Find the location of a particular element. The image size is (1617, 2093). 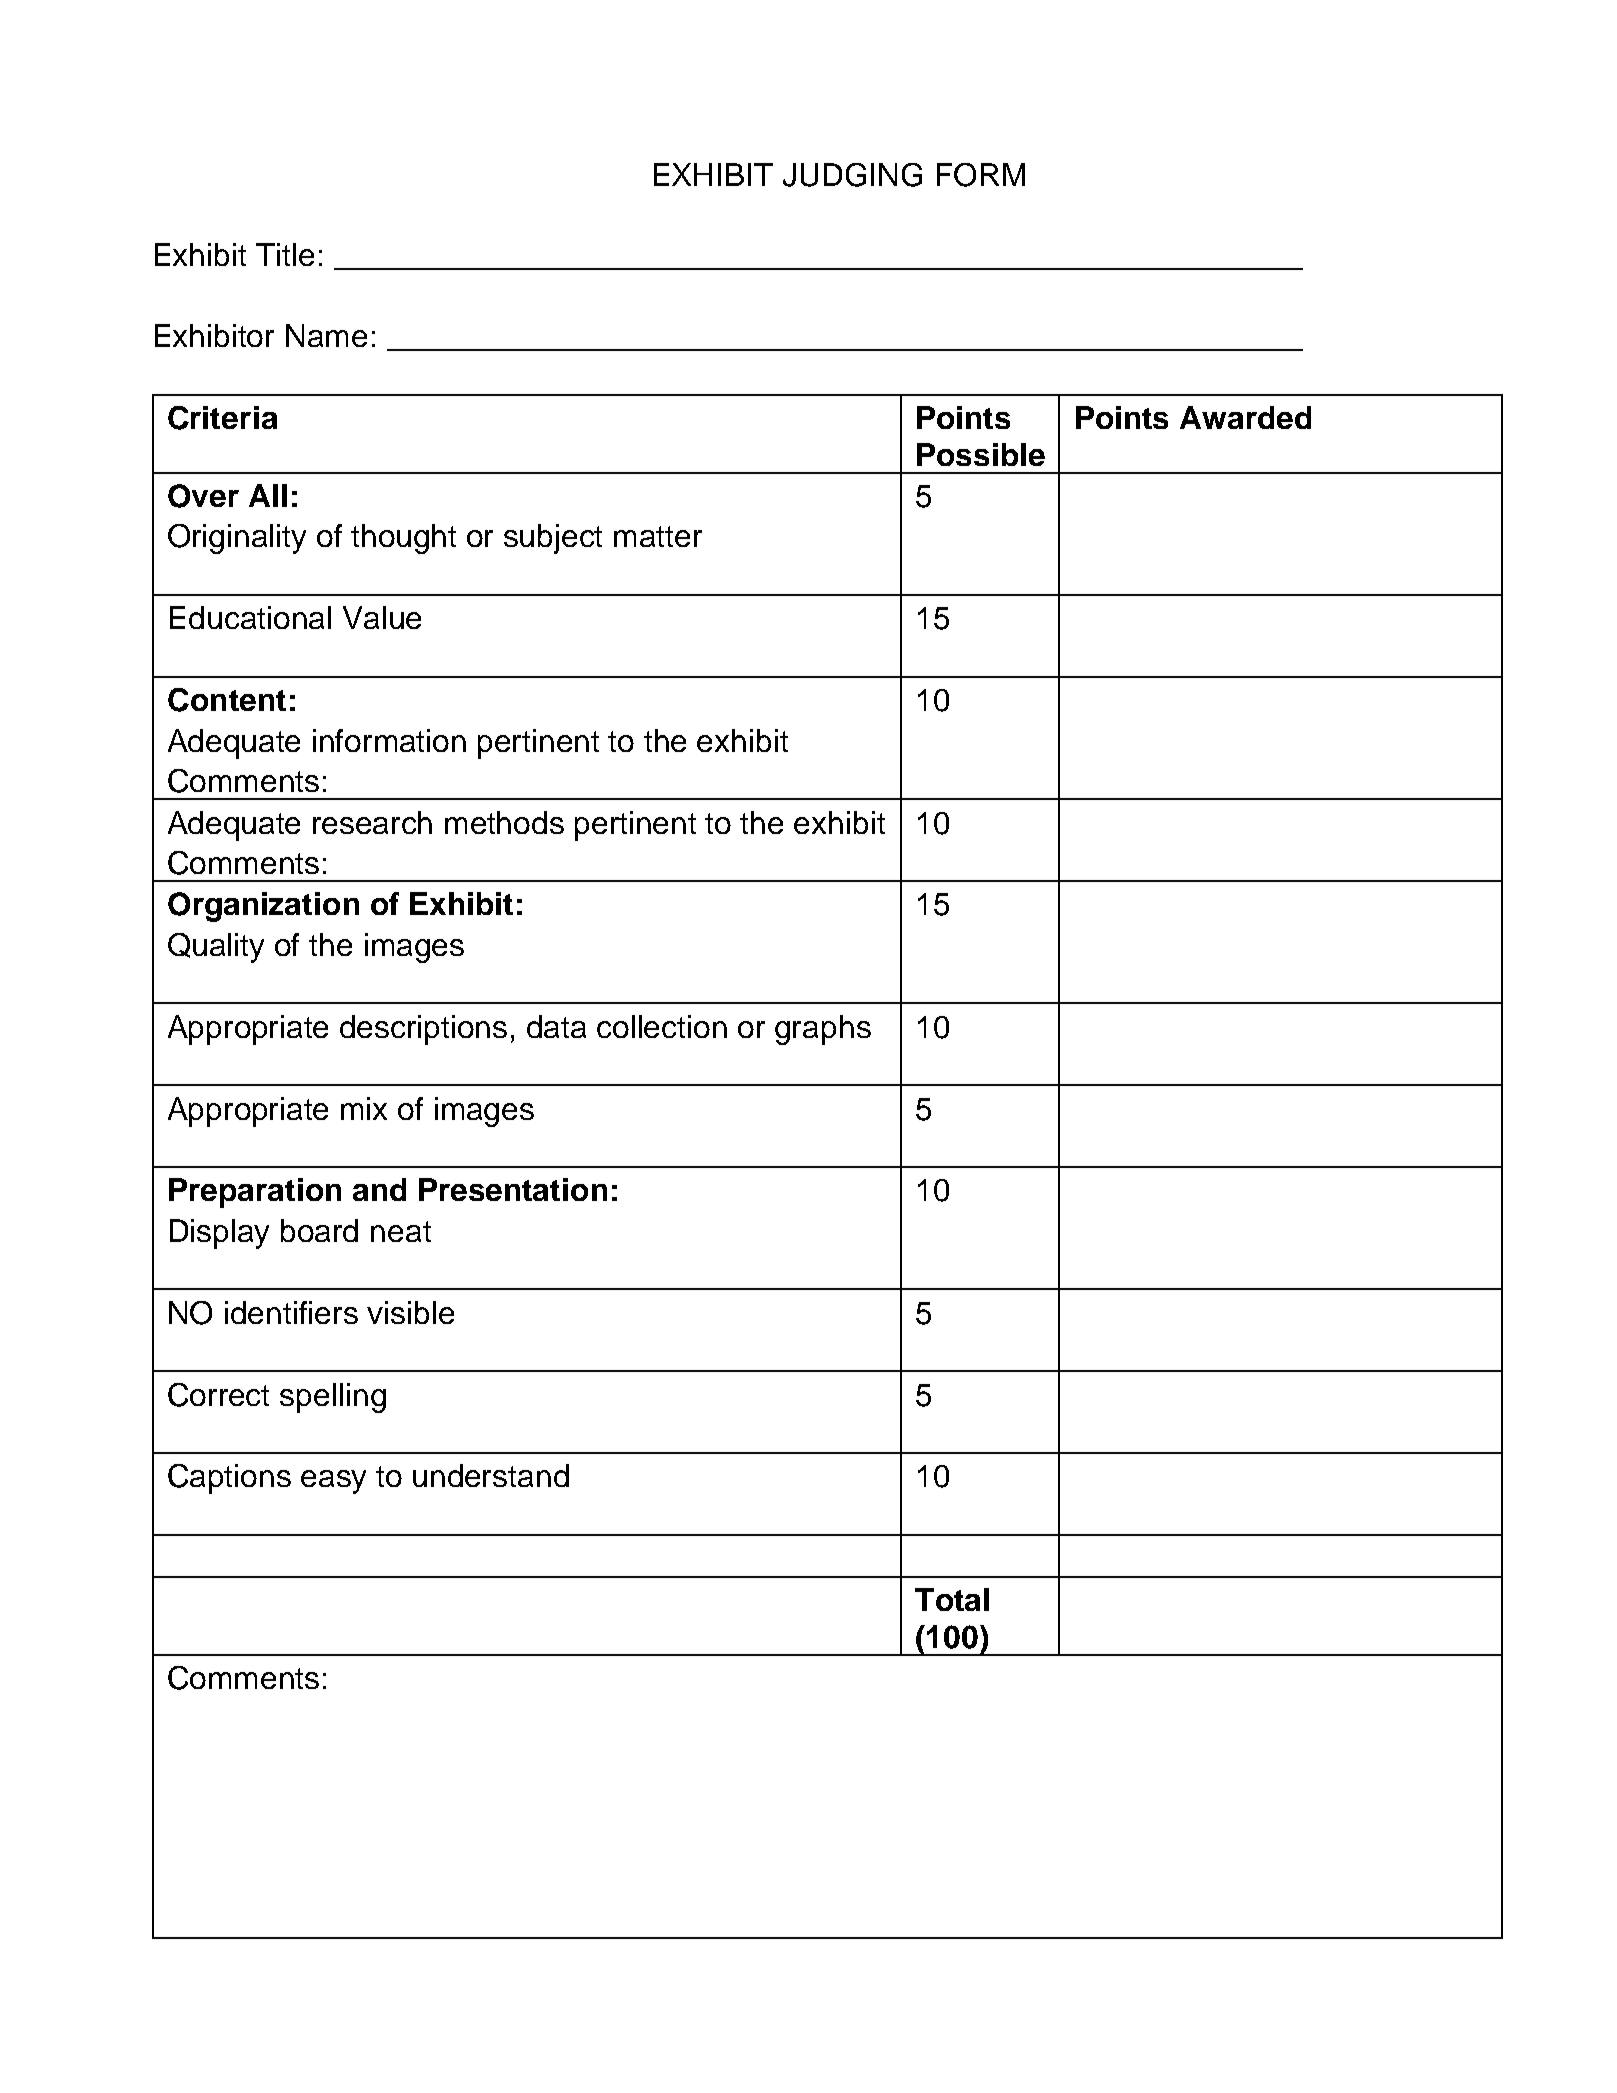

Title is located at coordinates (285, 254).
